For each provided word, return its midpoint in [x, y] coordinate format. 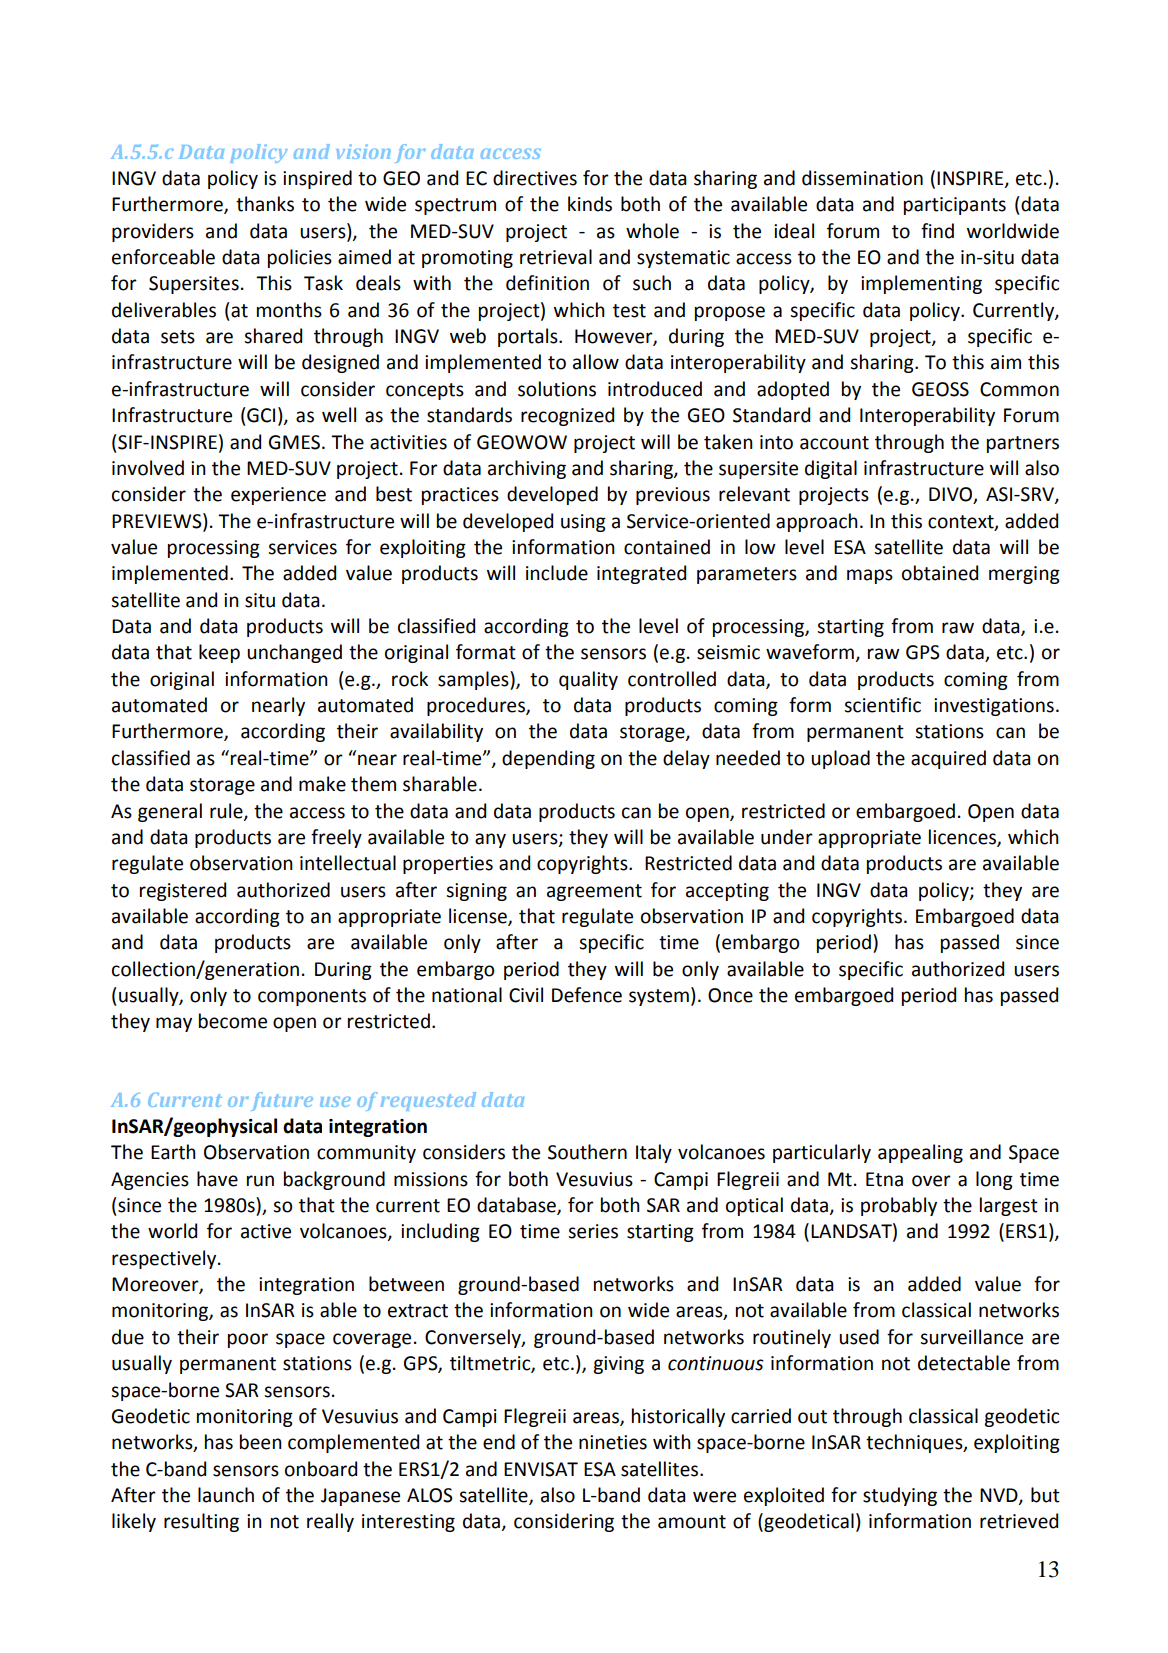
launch [226, 1495]
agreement [594, 892]
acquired [948, 759]
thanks [265, 204]
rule [227, 811]
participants [955, 206]
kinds [590, 204]
